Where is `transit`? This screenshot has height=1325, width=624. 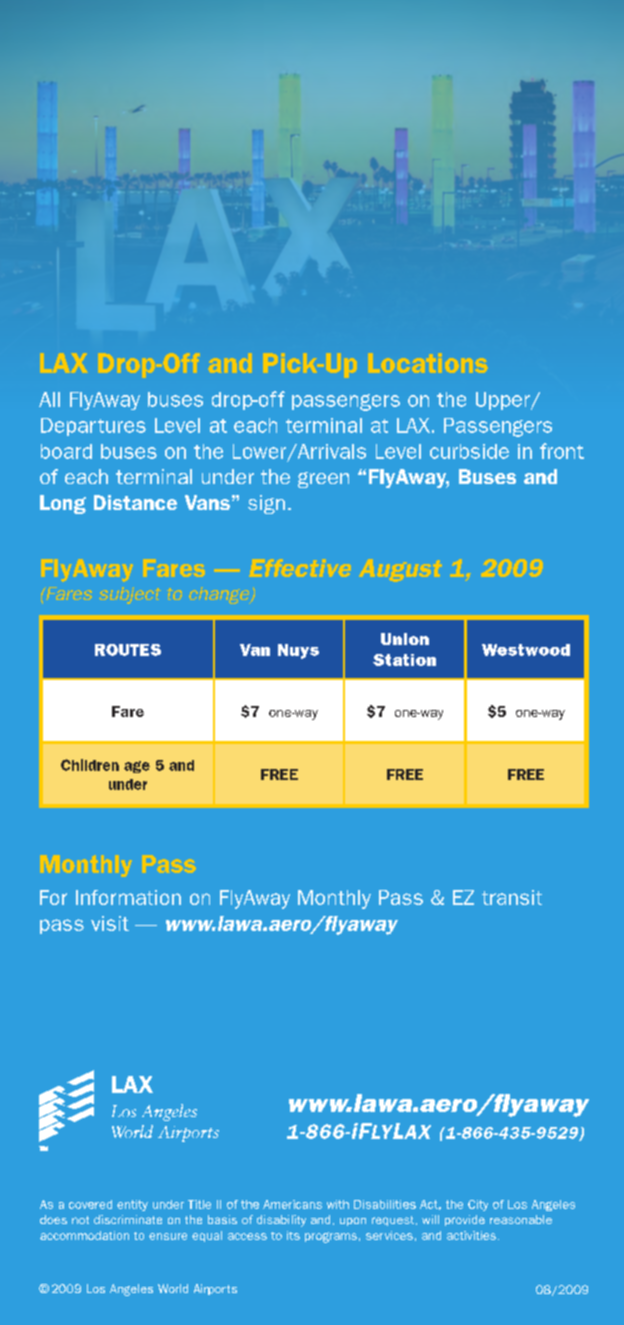 transit is located at coordinates (512, 897).
